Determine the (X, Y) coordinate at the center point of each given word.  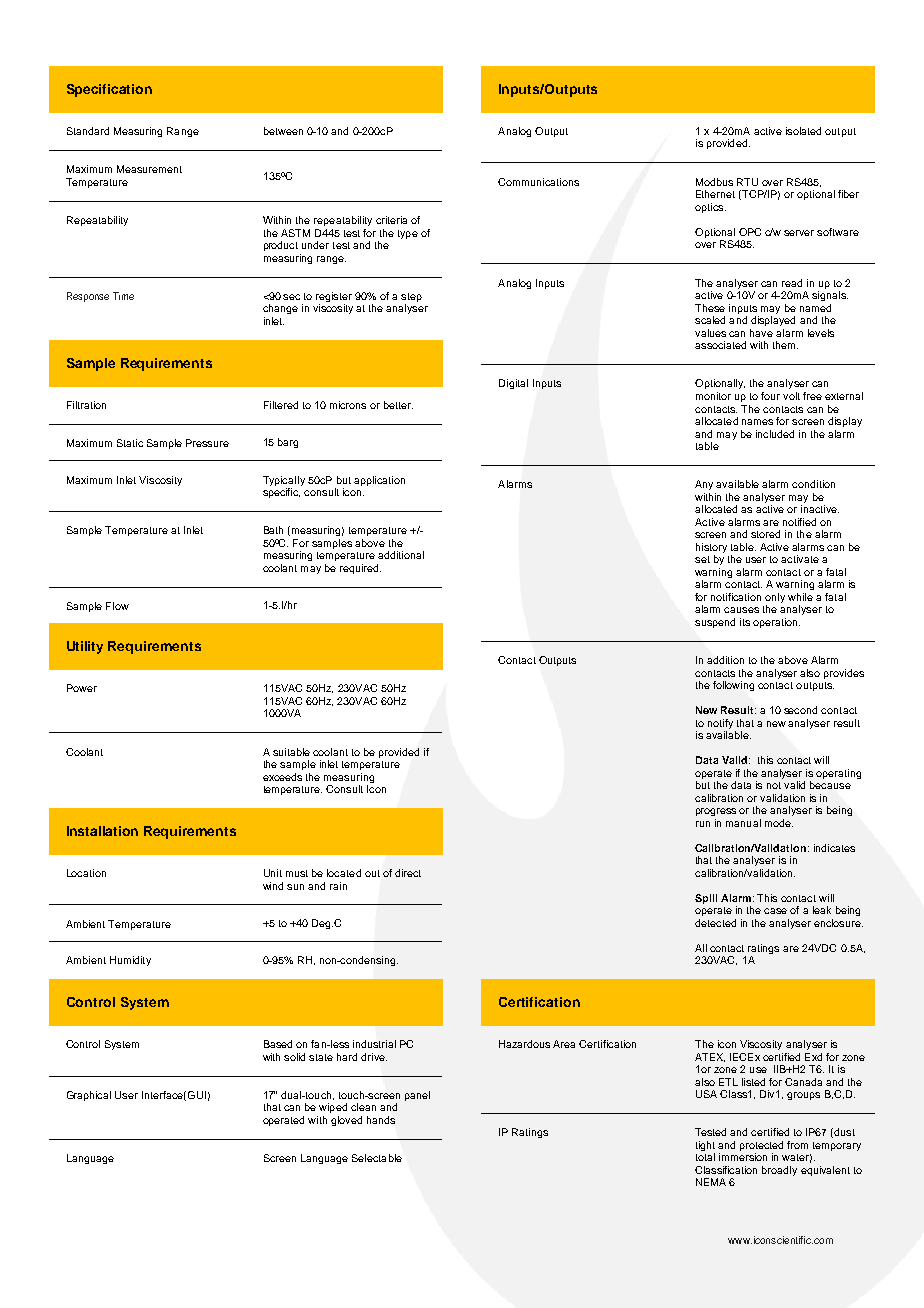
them (785, 345)
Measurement (149, 169)
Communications (538, 182)
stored (765, 534)
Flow (117, 606)
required (360, 569)
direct (408, 873)
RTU (747, 182)
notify (720, 724)
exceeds (282, 777)
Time (123, 296)
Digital (513, 384)
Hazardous (524, 1044)
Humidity (130, 961)
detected (715, 923)
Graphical (89, 1096)
